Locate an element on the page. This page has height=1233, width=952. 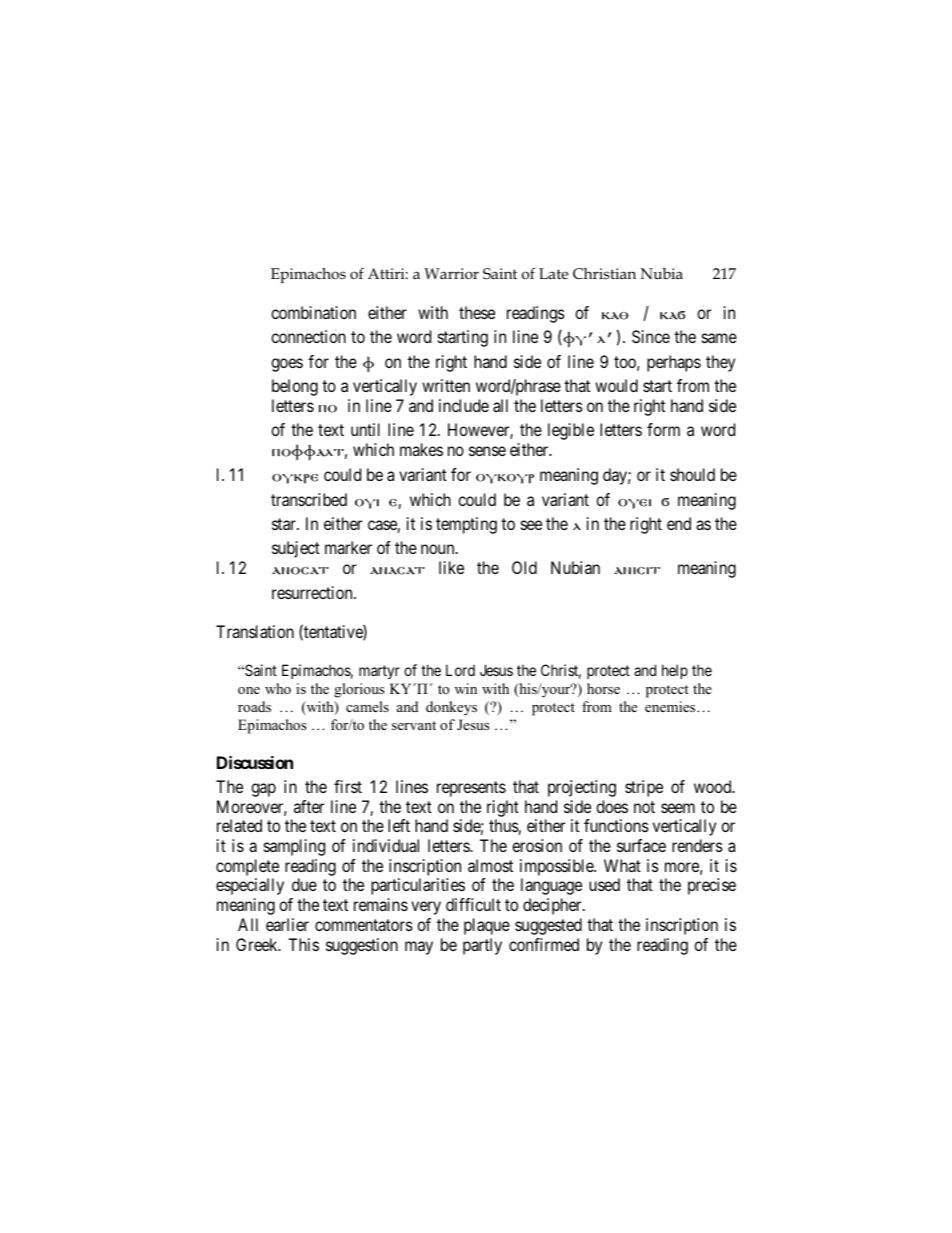
earlier is located at coordinates (287, 924).
